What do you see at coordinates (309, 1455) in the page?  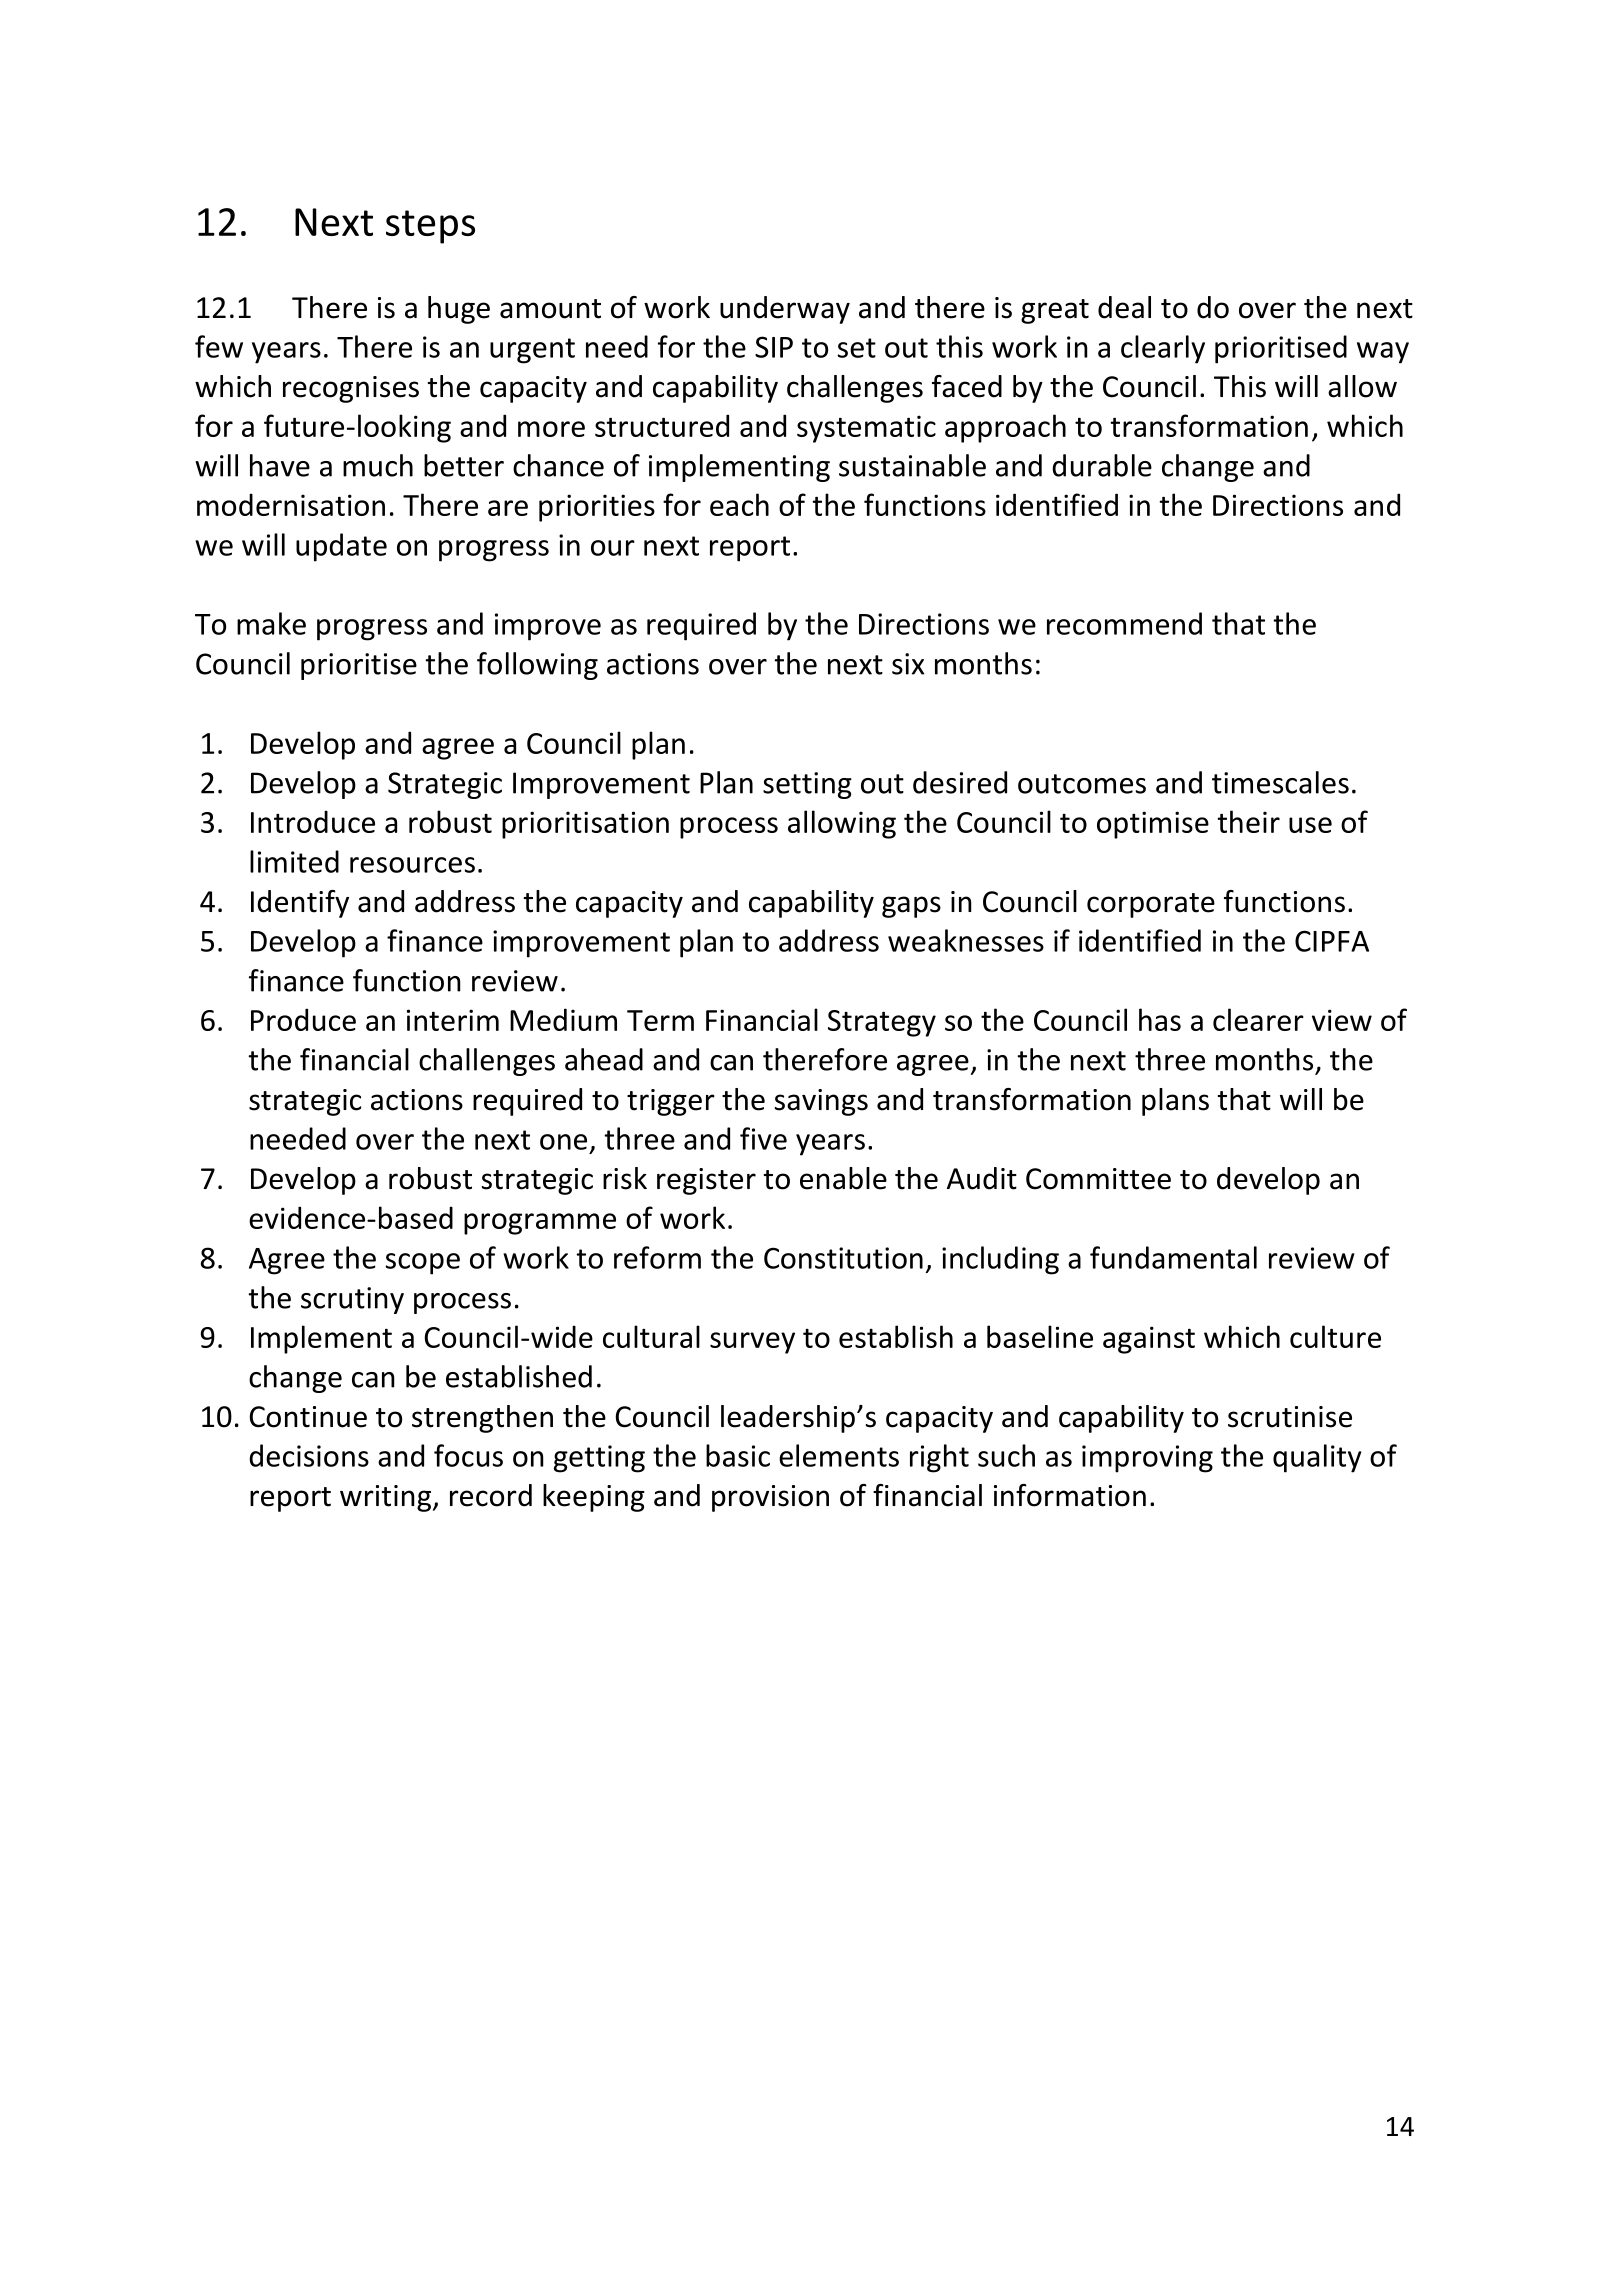 I see `decisions` at bounding box center [309, 1455].
